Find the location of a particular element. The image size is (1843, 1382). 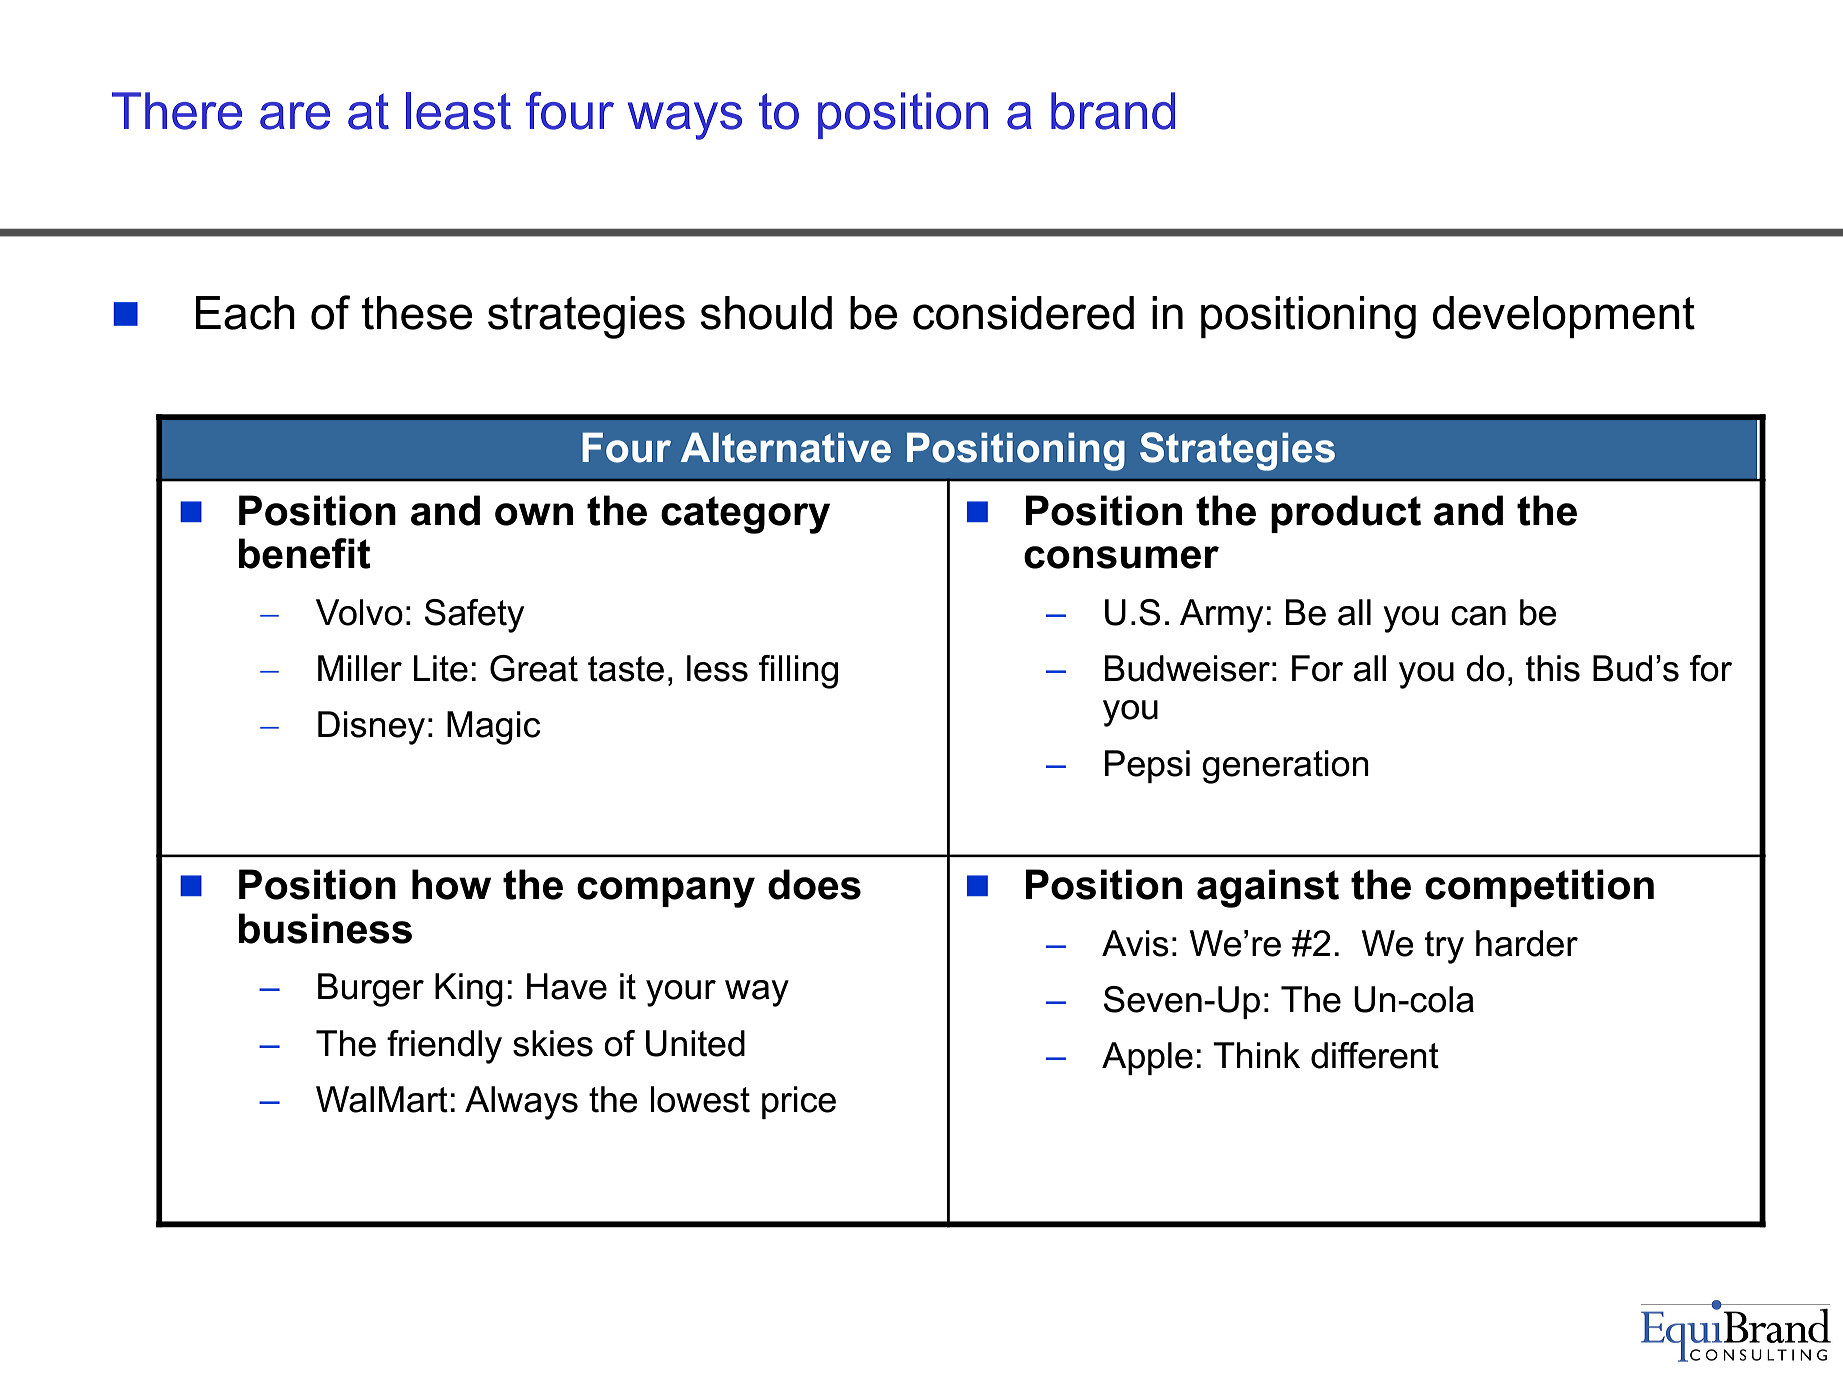

different is located at coordinates (1375, 1055).
